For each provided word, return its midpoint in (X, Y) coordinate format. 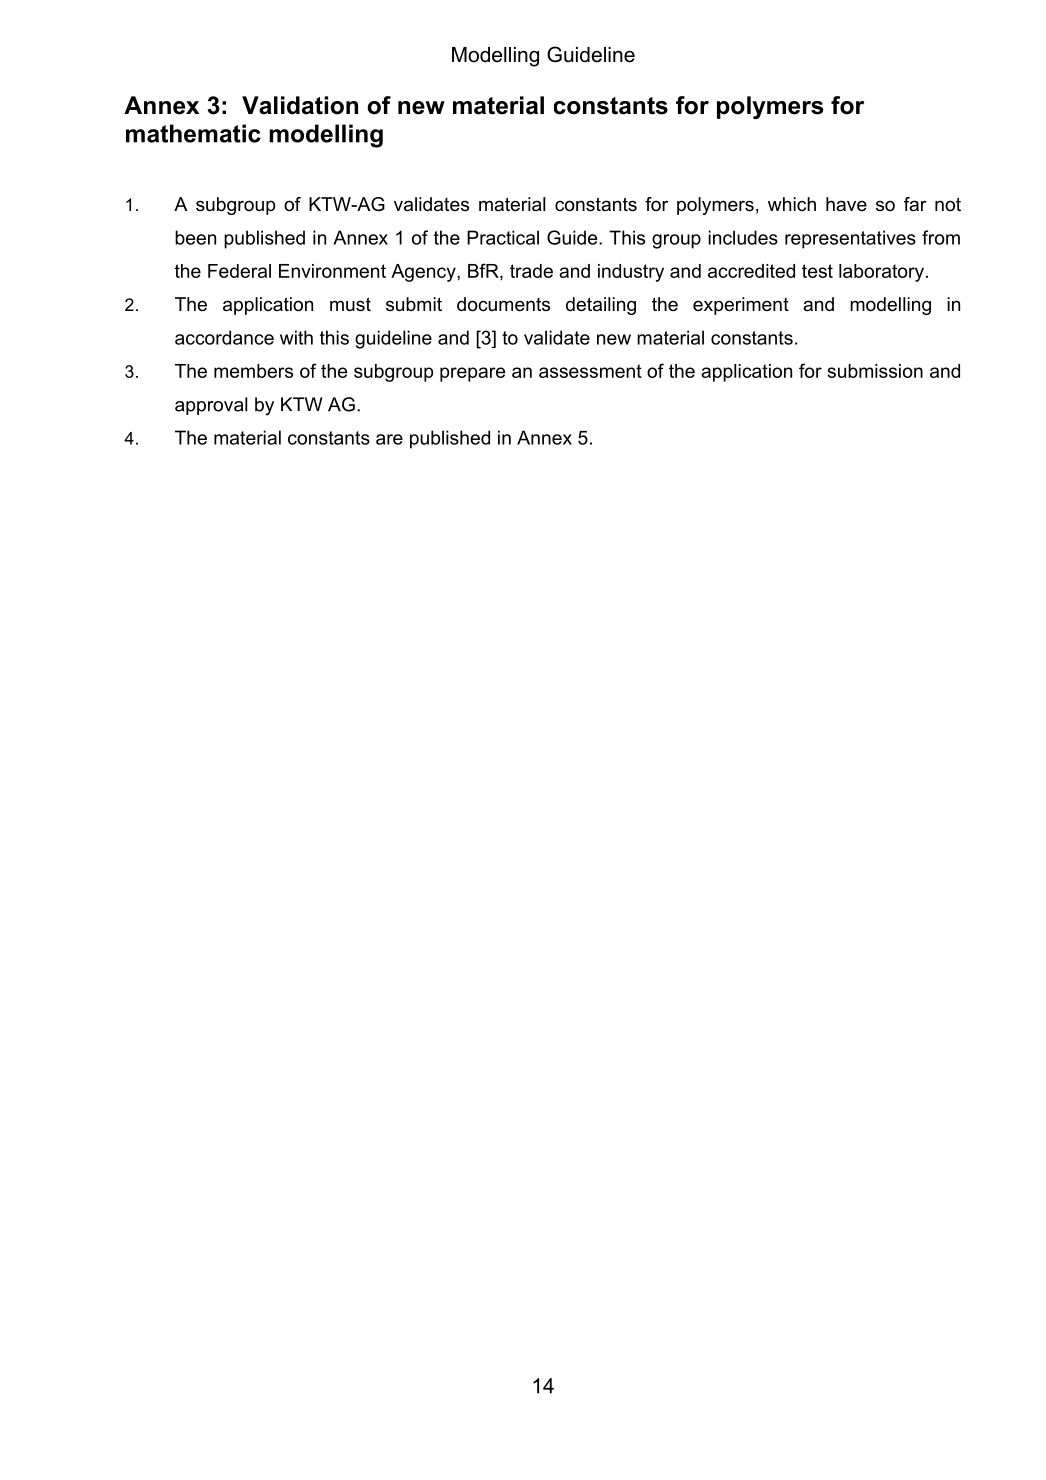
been (195, 237)
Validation (300, 105)
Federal (239, 271)
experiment (741, 306)
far (915, 204)
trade (531, 271)
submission (875, 371)
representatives (850, 239)
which (792, 204)
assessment (590, 371)
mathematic (193, 133)
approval (211, 406)
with (296, 337)
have (846, 204)
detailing (601, 306)
